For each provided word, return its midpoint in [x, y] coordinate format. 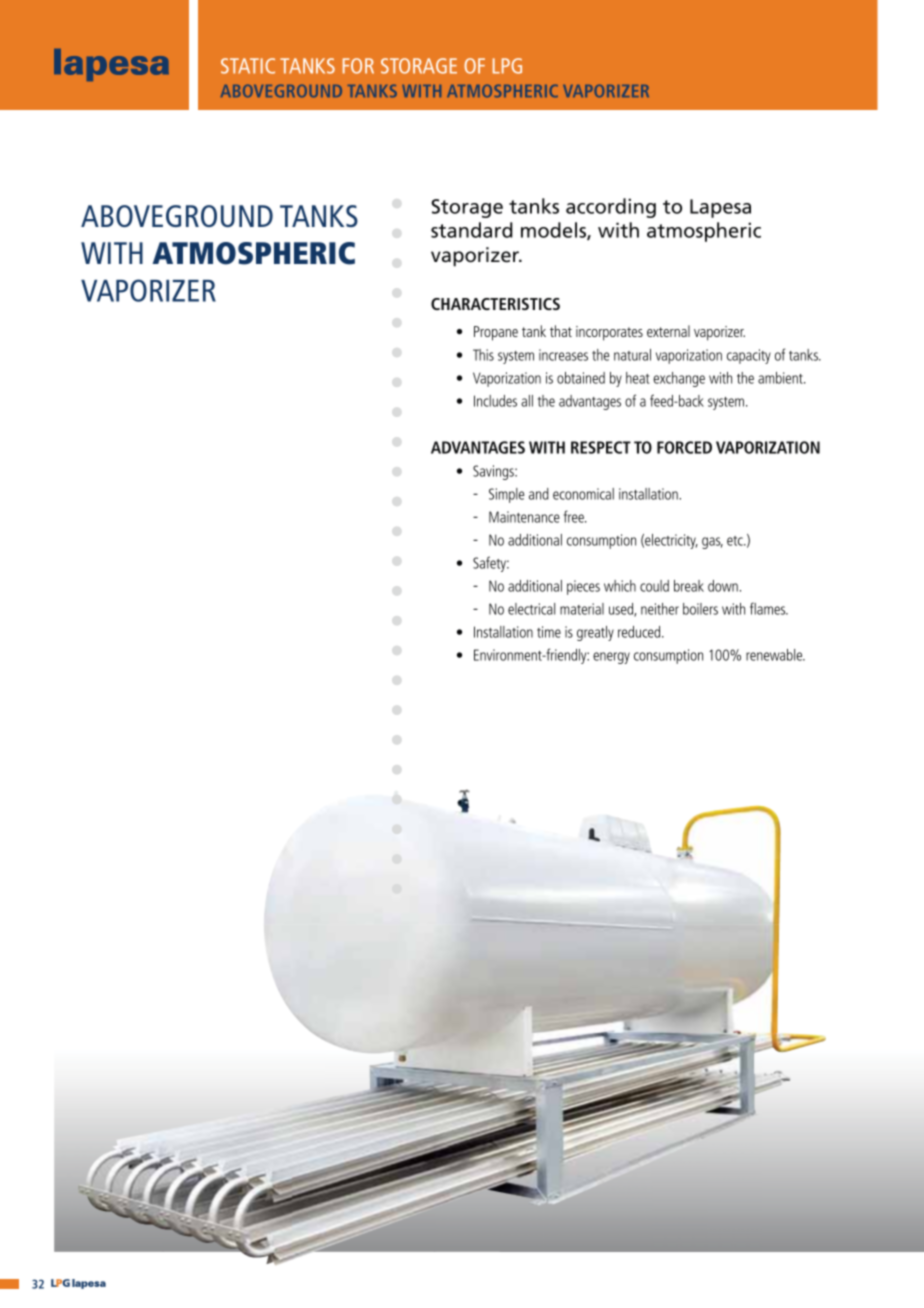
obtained [581, 378]
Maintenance [524, 517]
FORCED [684, 447]
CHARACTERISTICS [495, 304]
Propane [496, 333]
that [561, 331]
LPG [507, 66]
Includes [495, 401]
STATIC [248, 66]
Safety [491, 564]
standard [472, 230]
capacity [749, 356]
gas [712, 543]
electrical [531, 609]
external [668, 331]
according [611, 208]
